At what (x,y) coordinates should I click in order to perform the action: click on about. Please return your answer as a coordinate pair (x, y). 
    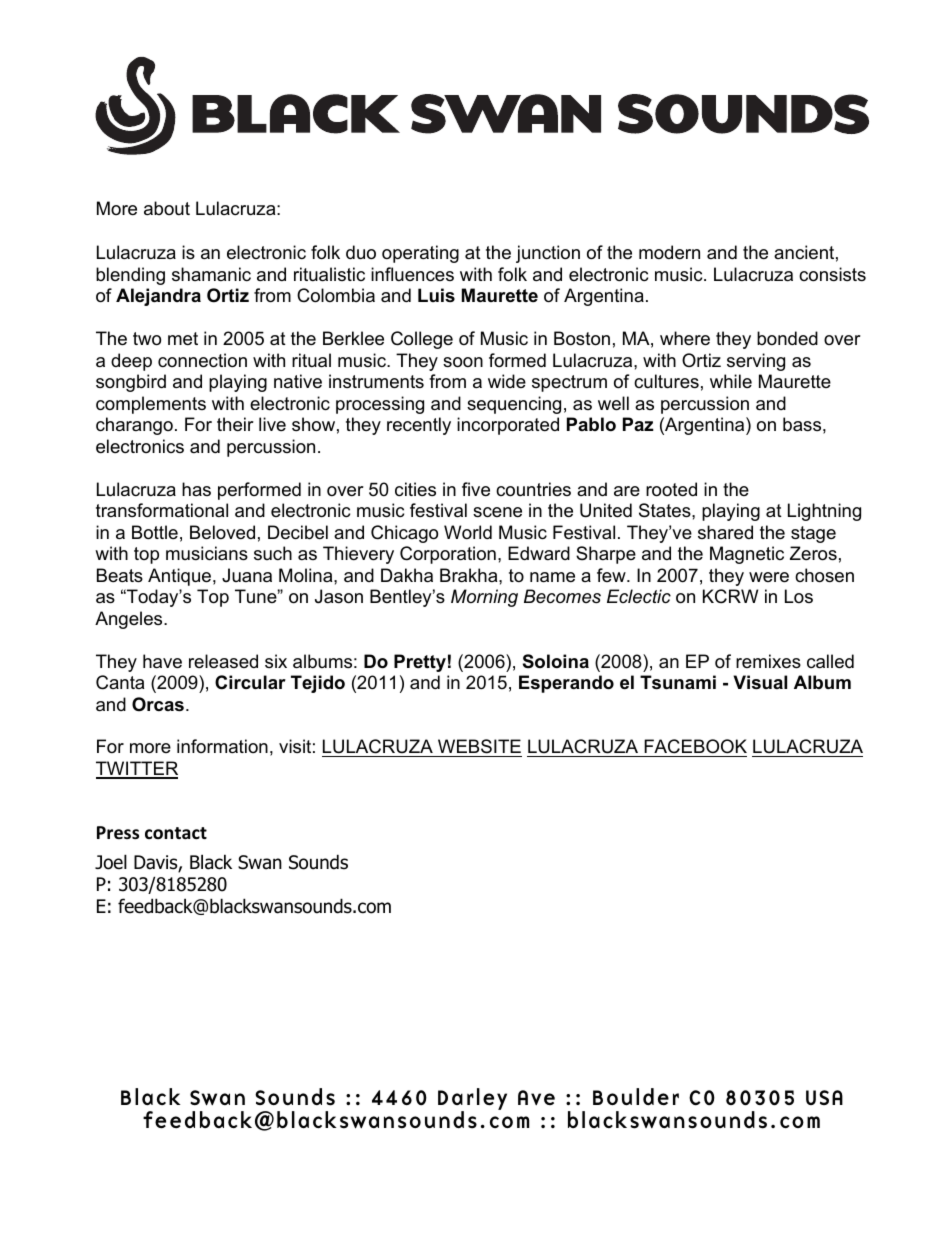
    Looking at the image, I should click on (167, 208).
